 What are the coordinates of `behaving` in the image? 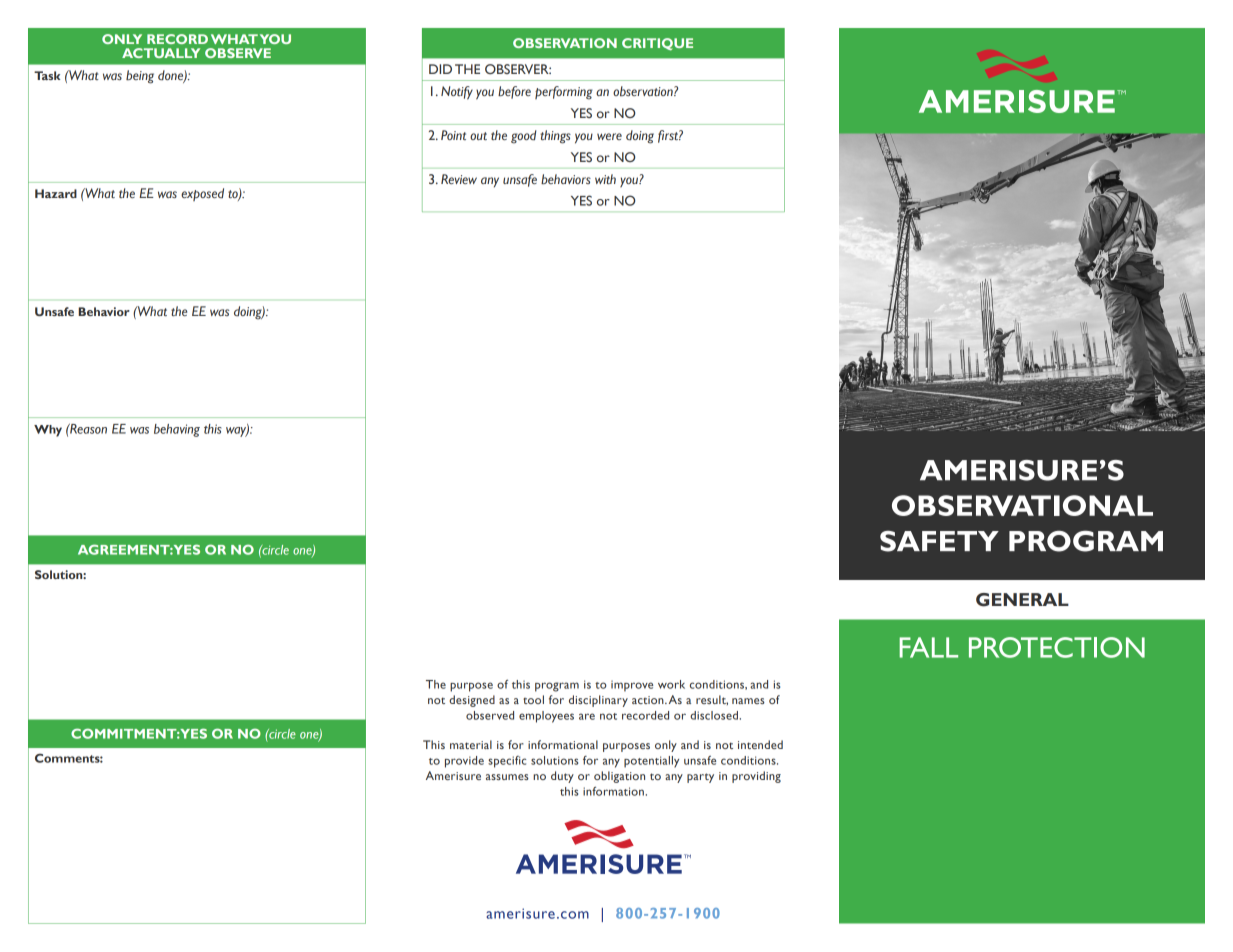 It's located at (177, 430).
